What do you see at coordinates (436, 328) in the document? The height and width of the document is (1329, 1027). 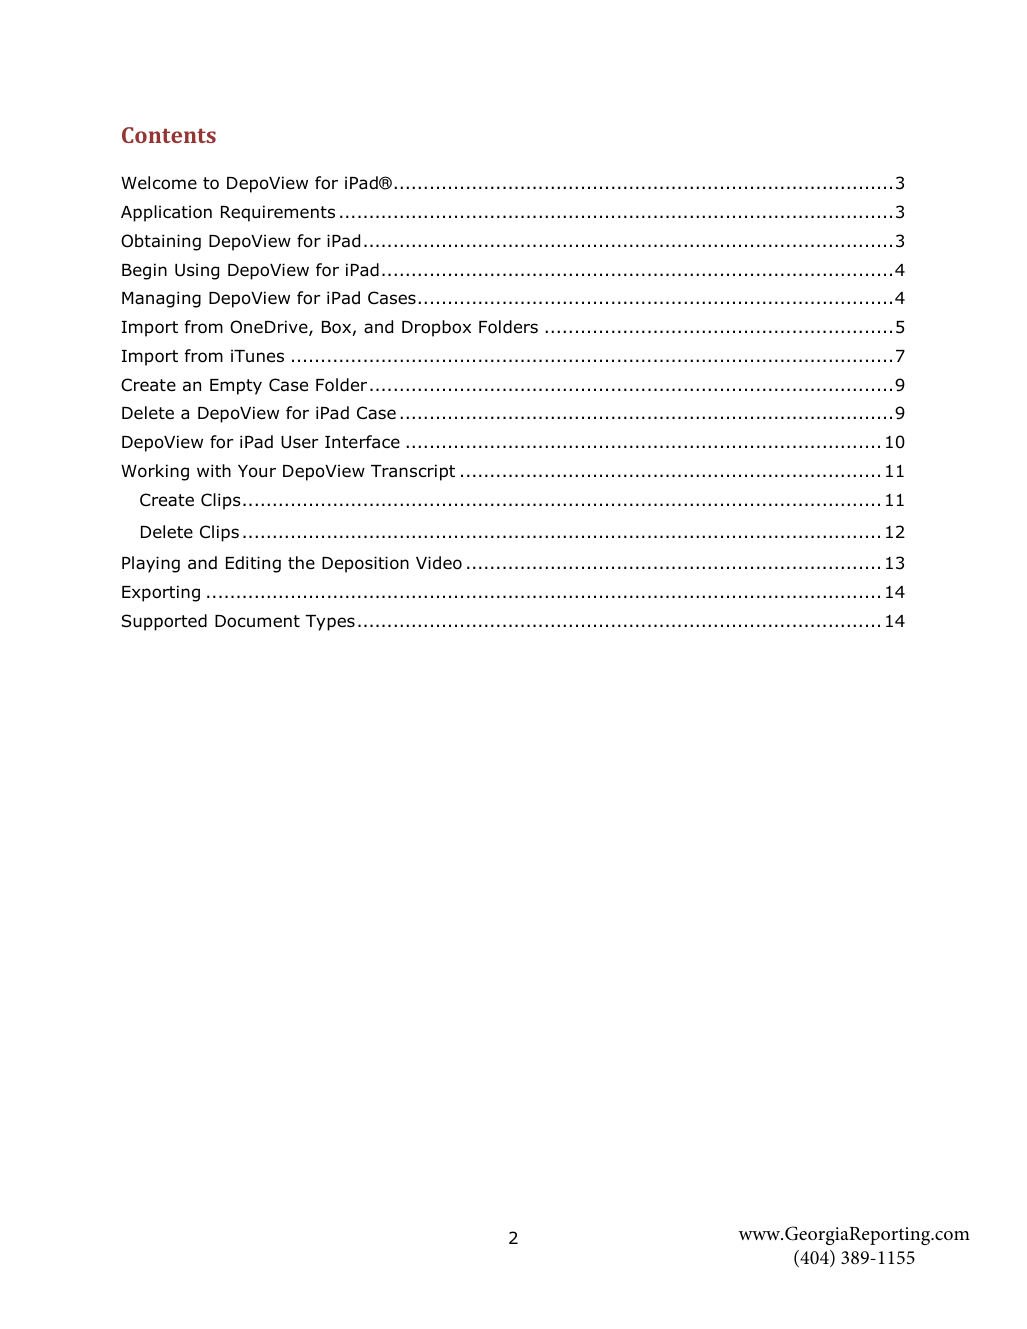 I see `Dropbox` at bounding box center [436, 328].
